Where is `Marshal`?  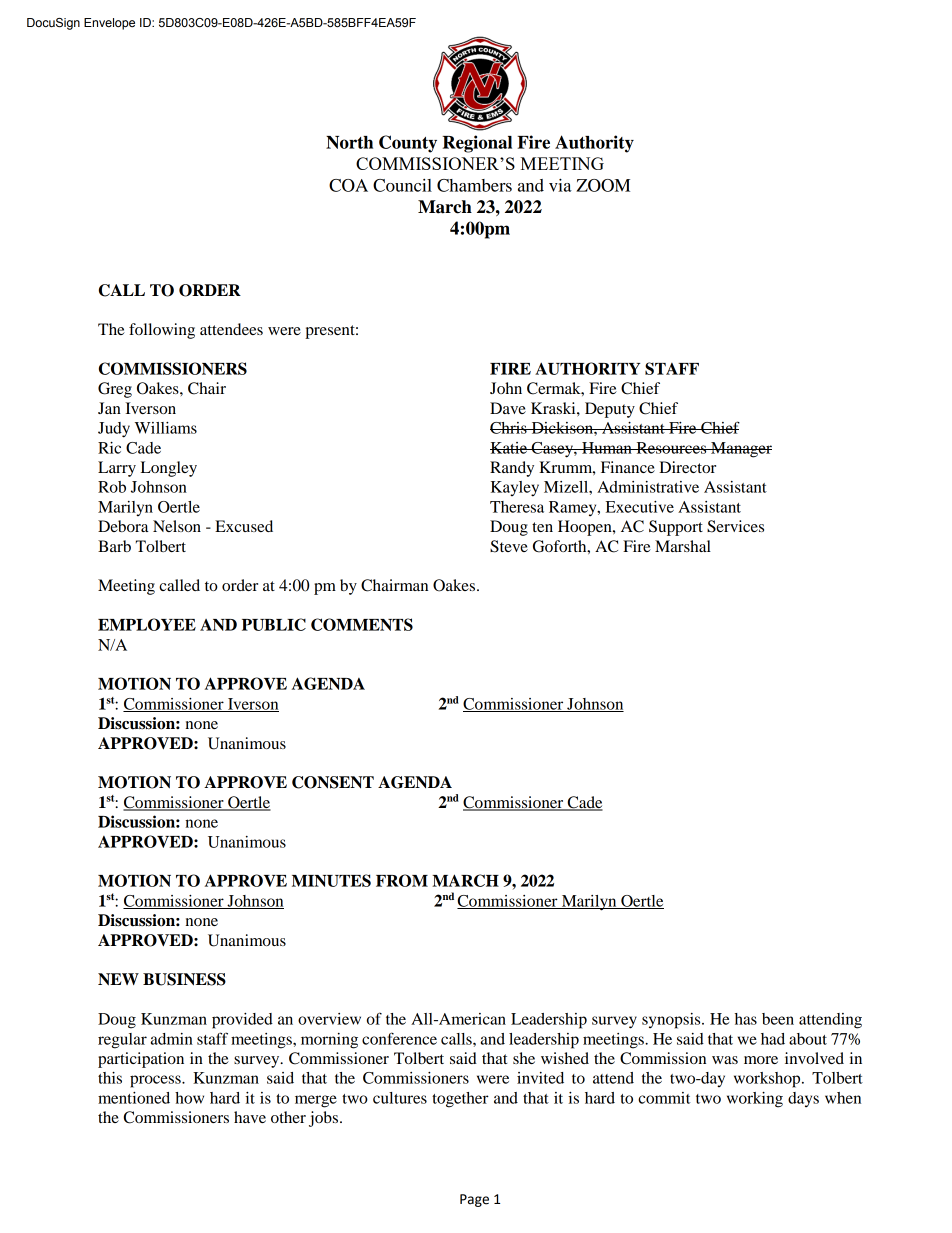
Marshal is located at coordinates (683, 546).
